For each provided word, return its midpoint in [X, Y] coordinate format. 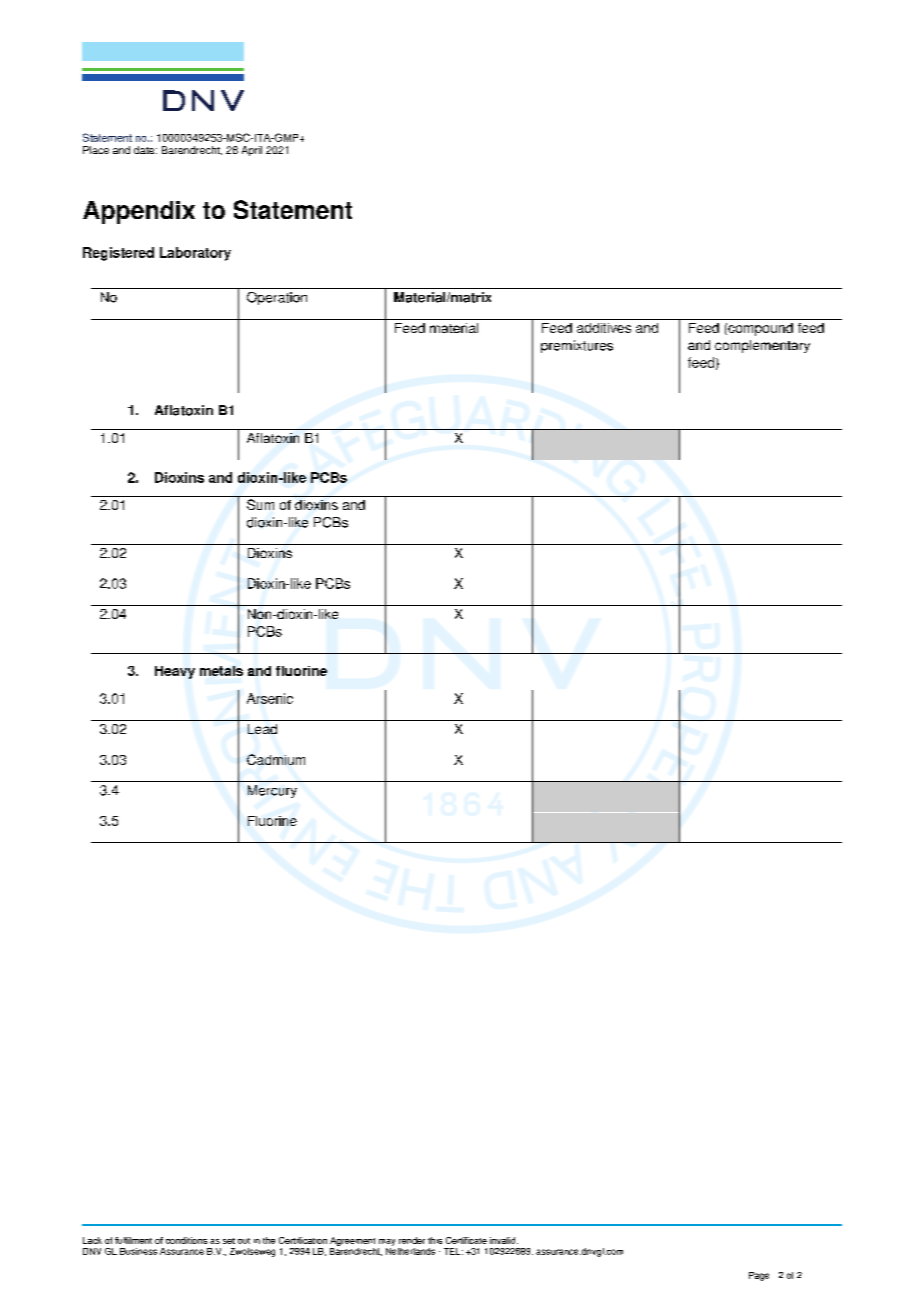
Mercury [272, 791]
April [252, 151]
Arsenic [270, 698]
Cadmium [276, 759]
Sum [260, 504]
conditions [186, 1240]
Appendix [139, 212]
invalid [504, 1240]
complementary [762, 346]
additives [604, 328]
